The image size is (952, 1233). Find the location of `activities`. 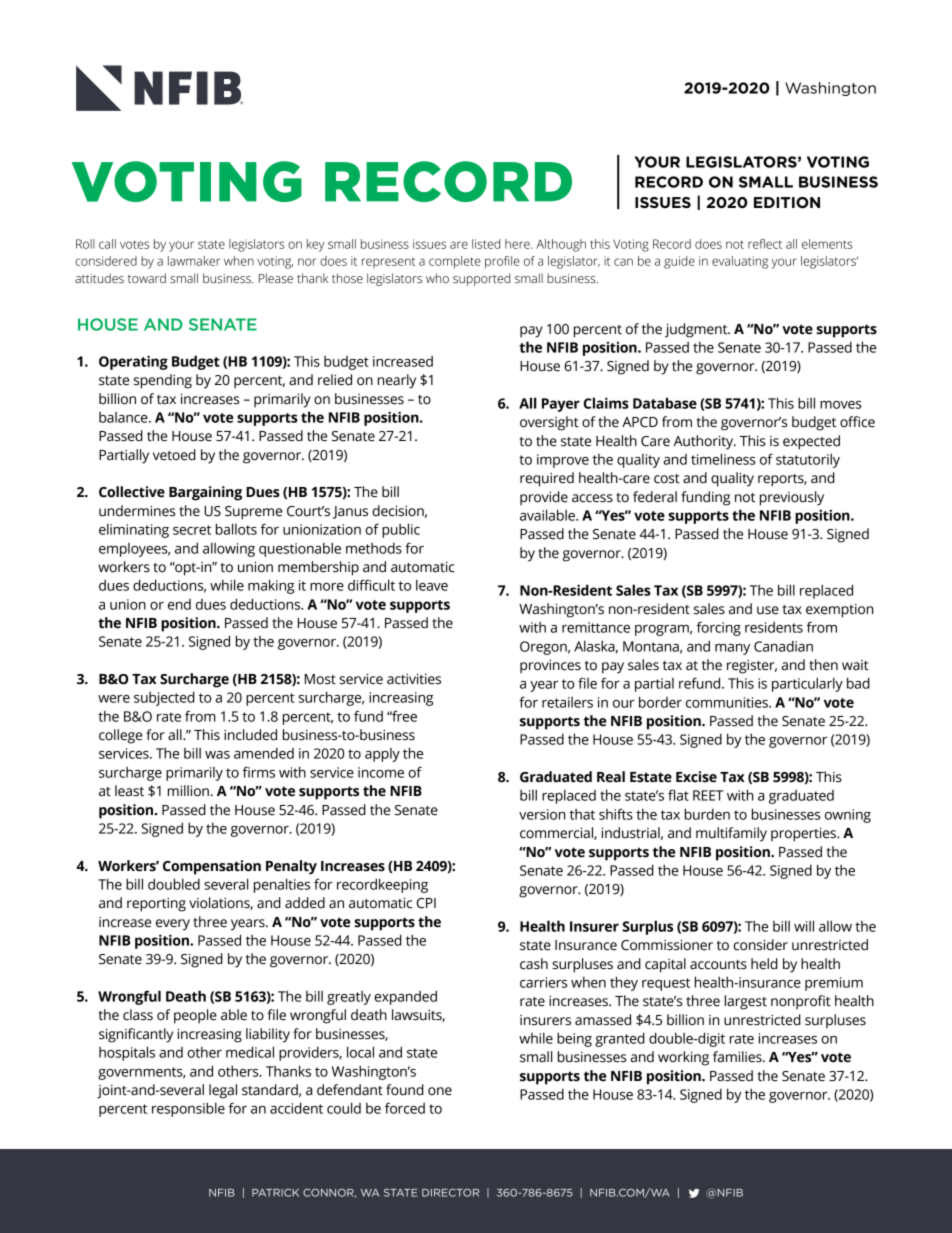

activities is located at coordinates (414, 679).
